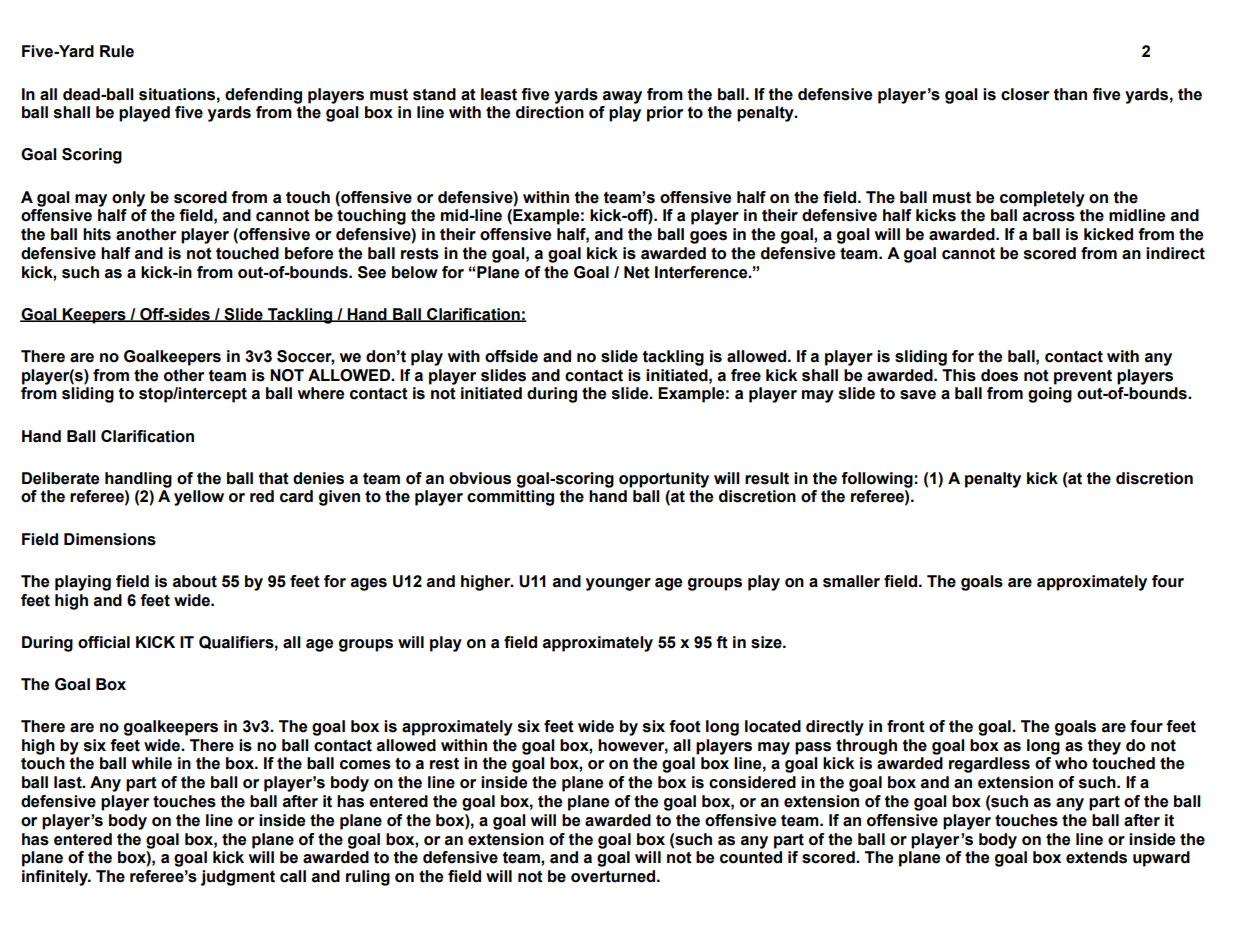 This screenshot has height=952, width=1233. What do you see at coordinates (751, 857) in the screenshot?
I see `counted` at bounding box center [751, 857].
